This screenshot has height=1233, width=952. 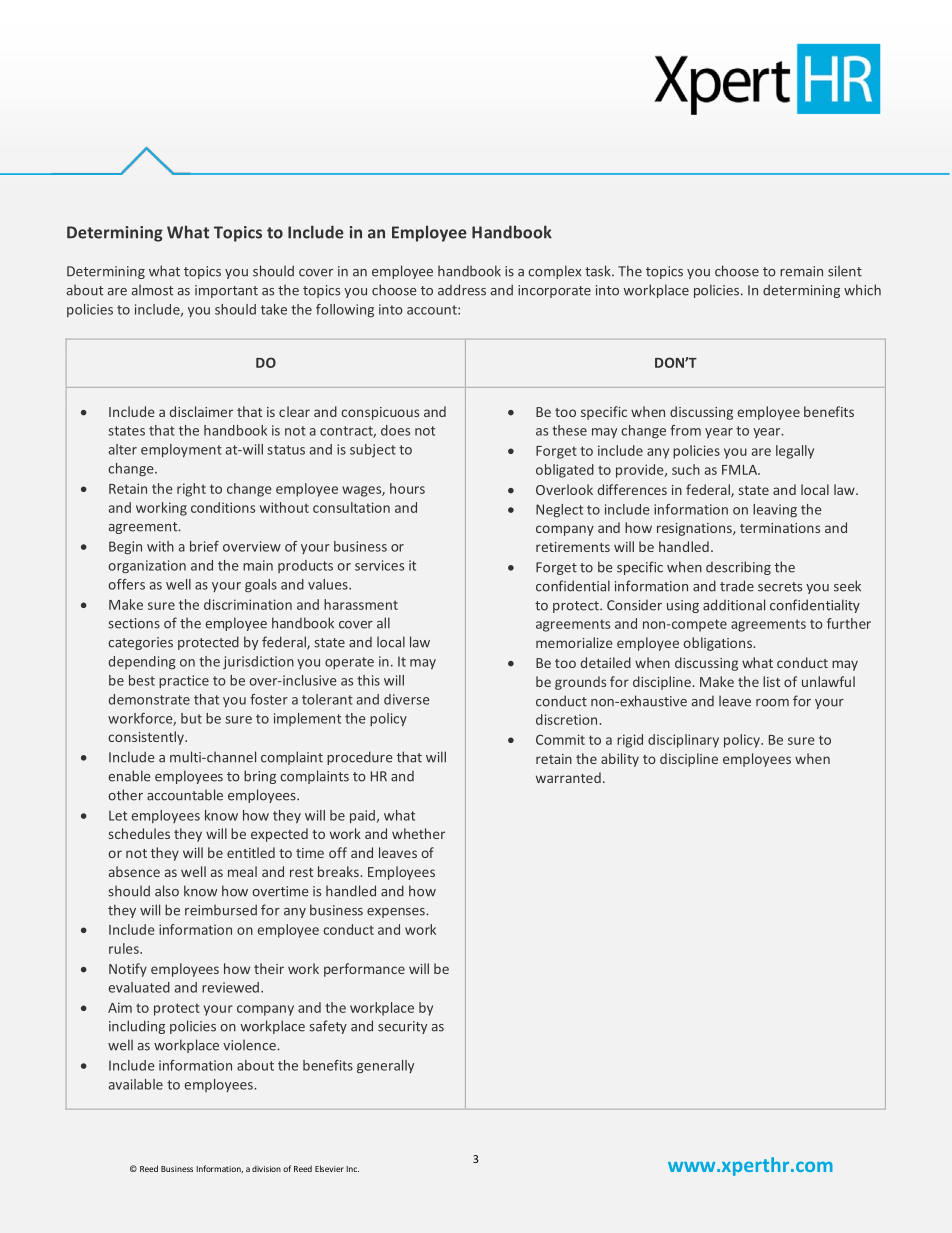 What do you see at coordinates (223, 507) in the screenshot?
I see `conditions` at bounding box center [223, 507].
